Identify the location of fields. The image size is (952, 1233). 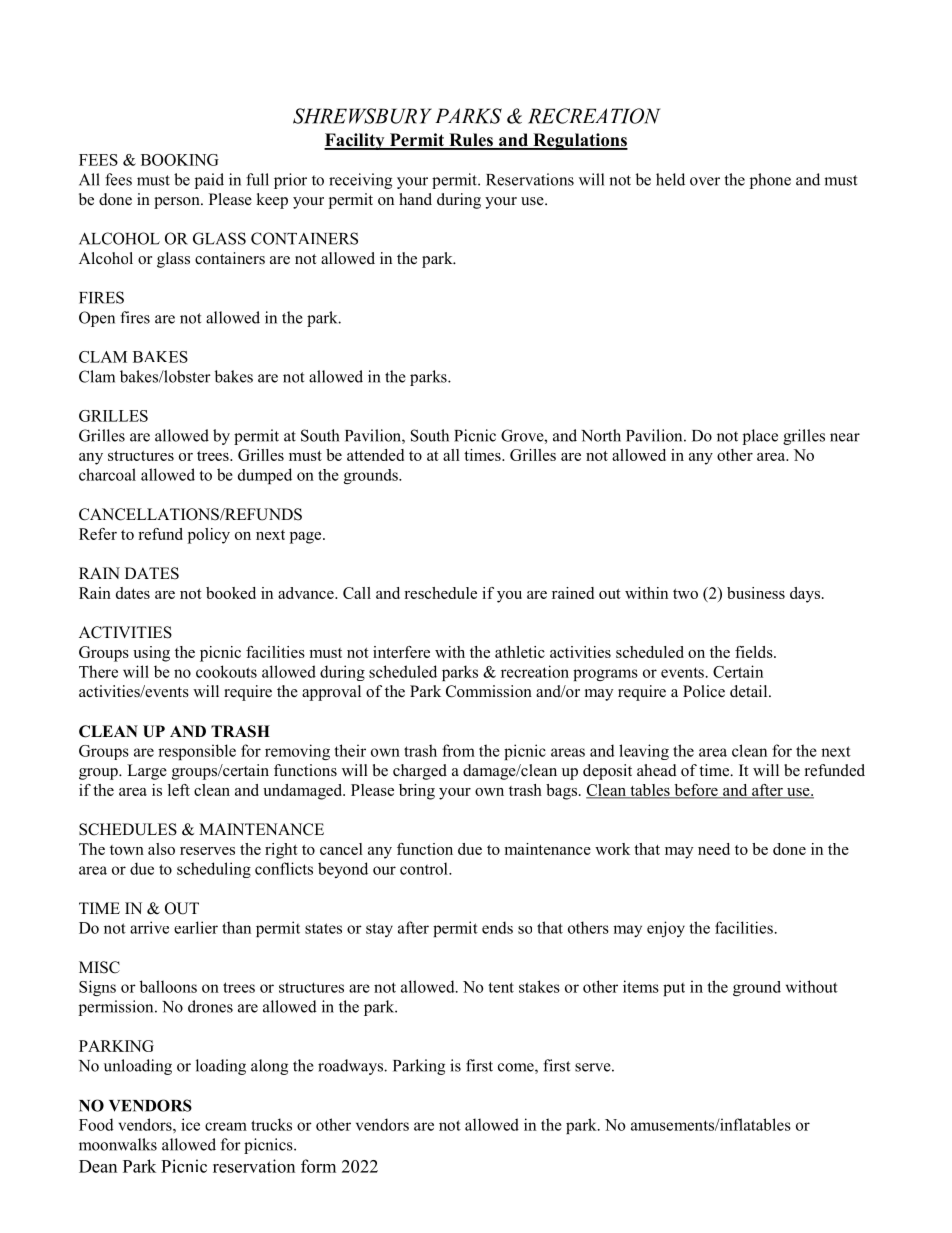
(755, 652).
